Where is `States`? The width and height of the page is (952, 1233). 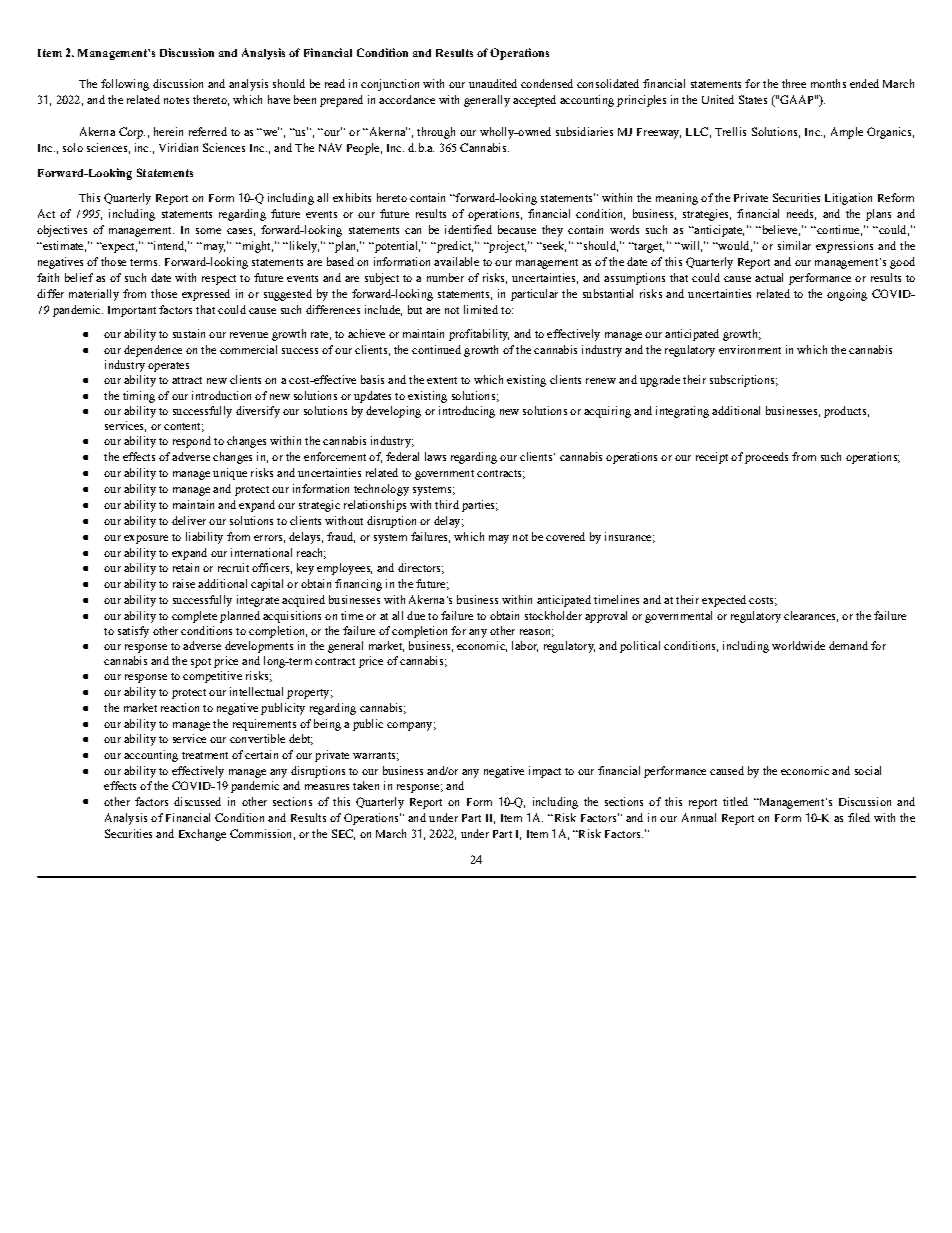 States is located at coordinates (753, 99).
